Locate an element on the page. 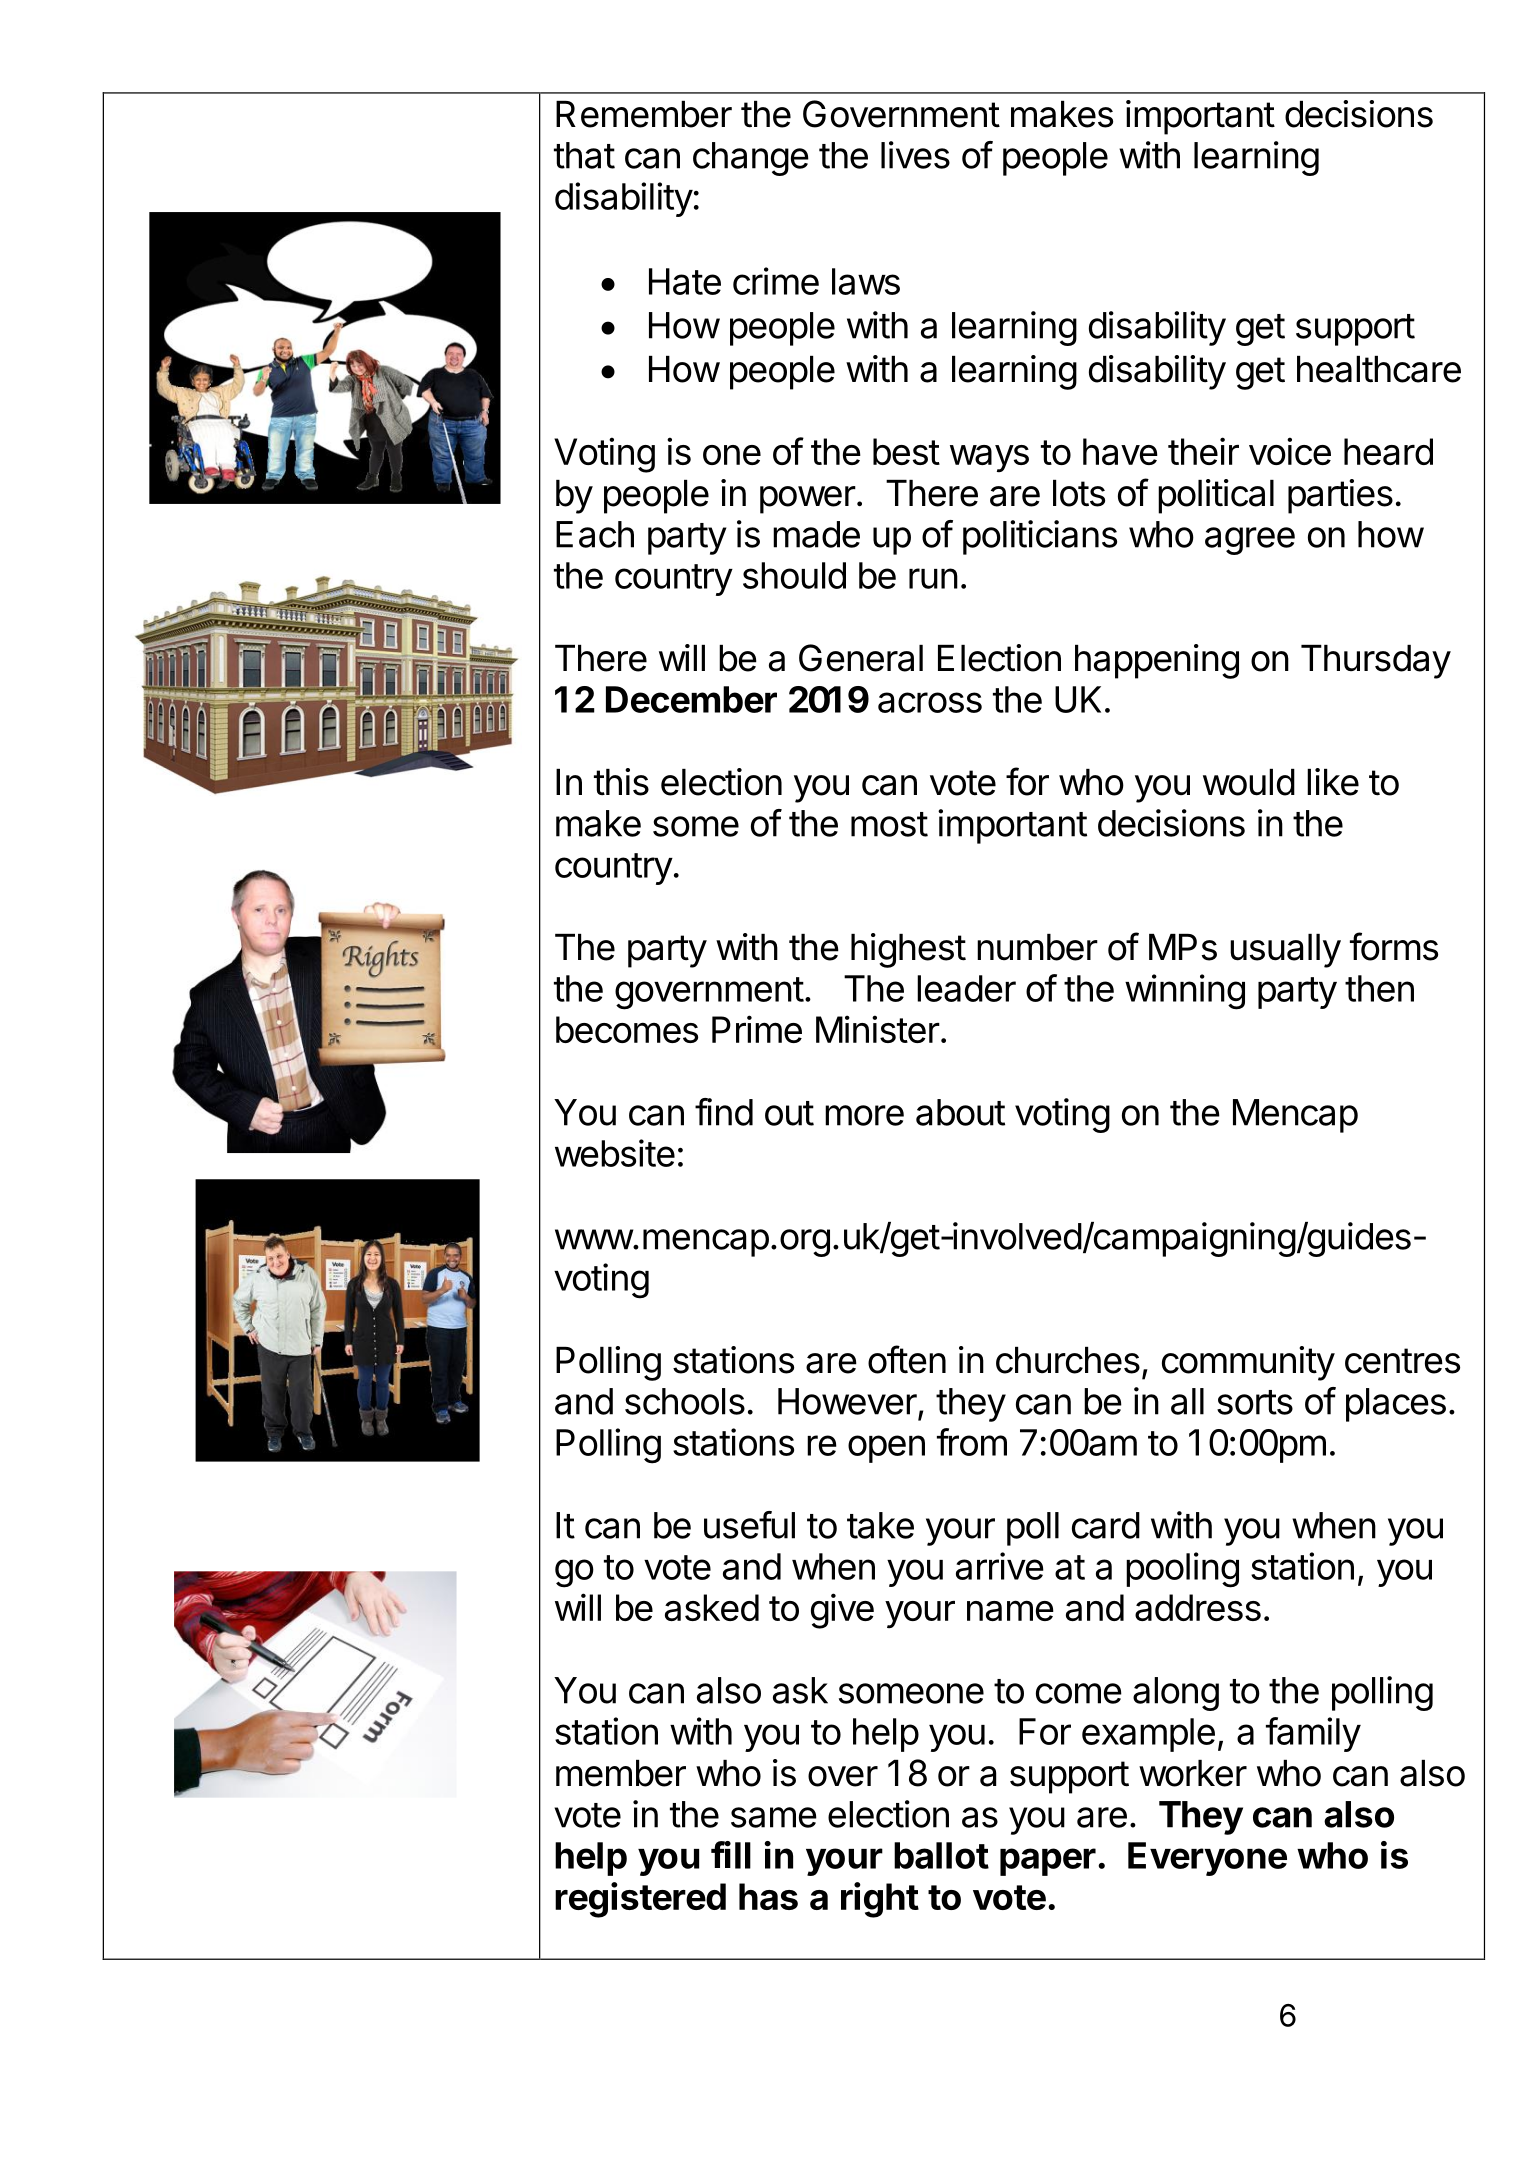 The height and width of the document is (2159, 1526). number is located at coordinates (1037, 947).
